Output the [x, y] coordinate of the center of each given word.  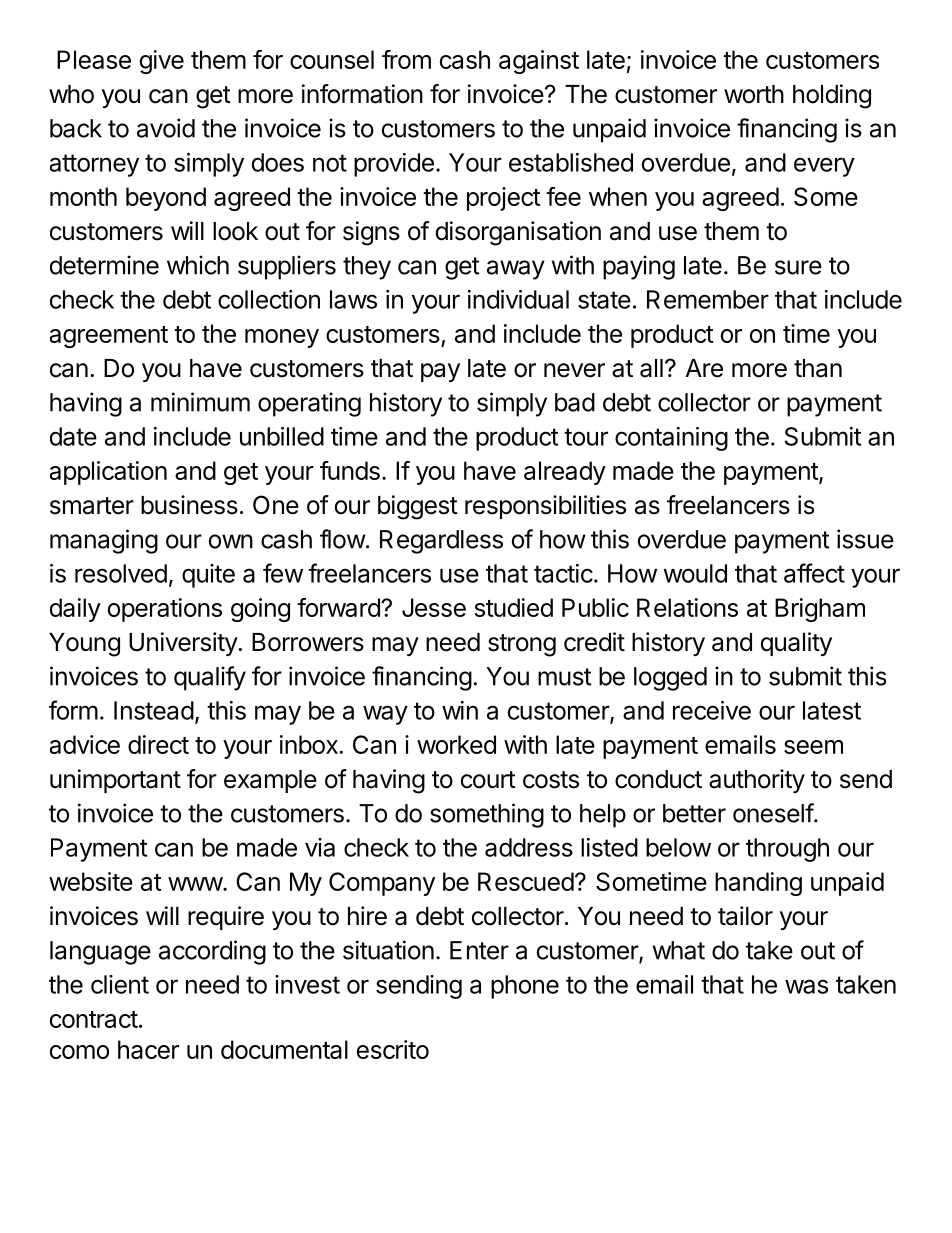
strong [522, 645]
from [406, 59]
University [184, 644]
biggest [418, 507]
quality [796, 644]
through [787, 850]
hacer [148, 1049]
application [108, 473]
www [196, 884]
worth [754, 94]
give [162, 62]
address [529, 847]
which [198, 265]
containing [671, 439]
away [516, 270]
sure [798, 267]
